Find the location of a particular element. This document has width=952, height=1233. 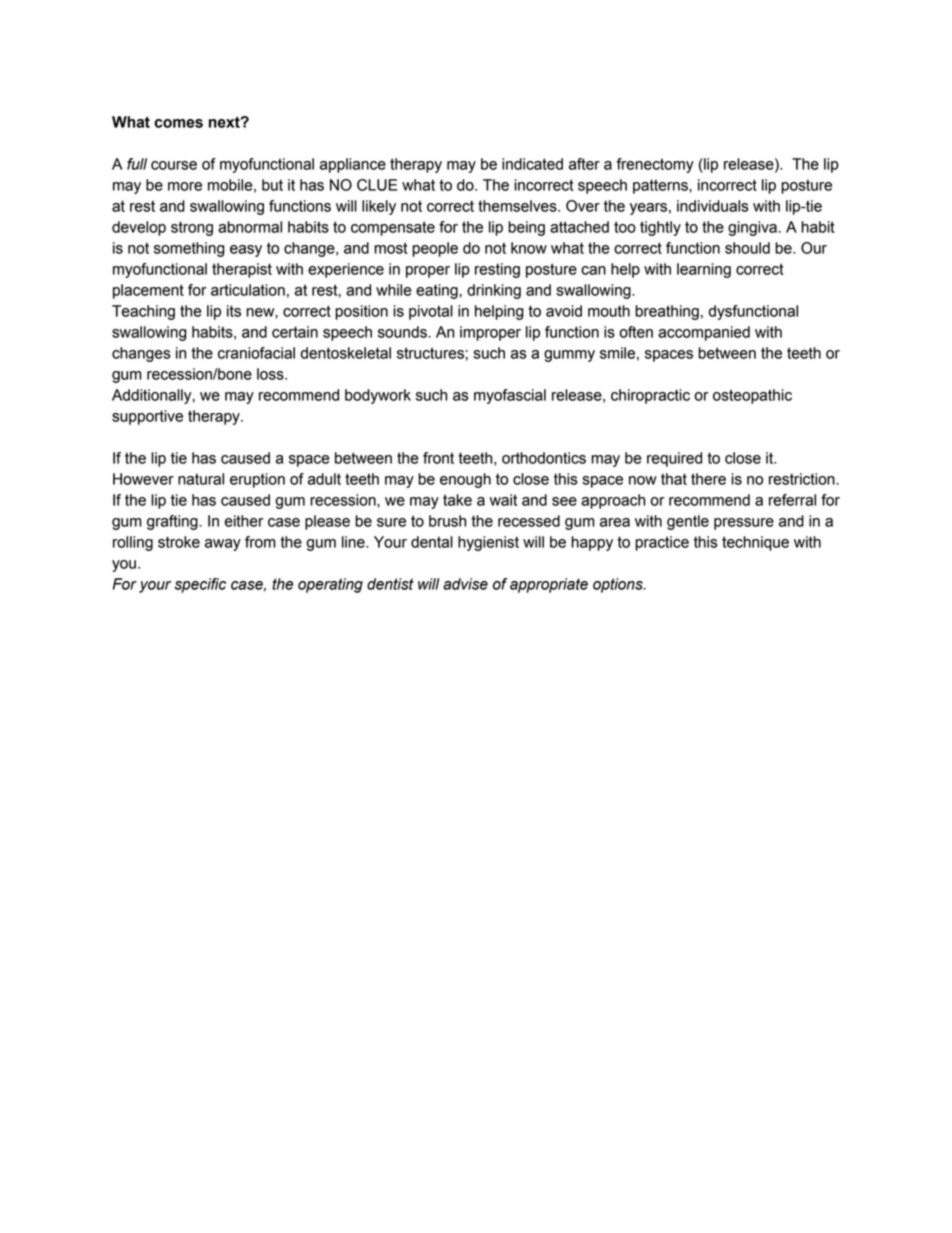

indicated is located at coordinates (532, 164).
